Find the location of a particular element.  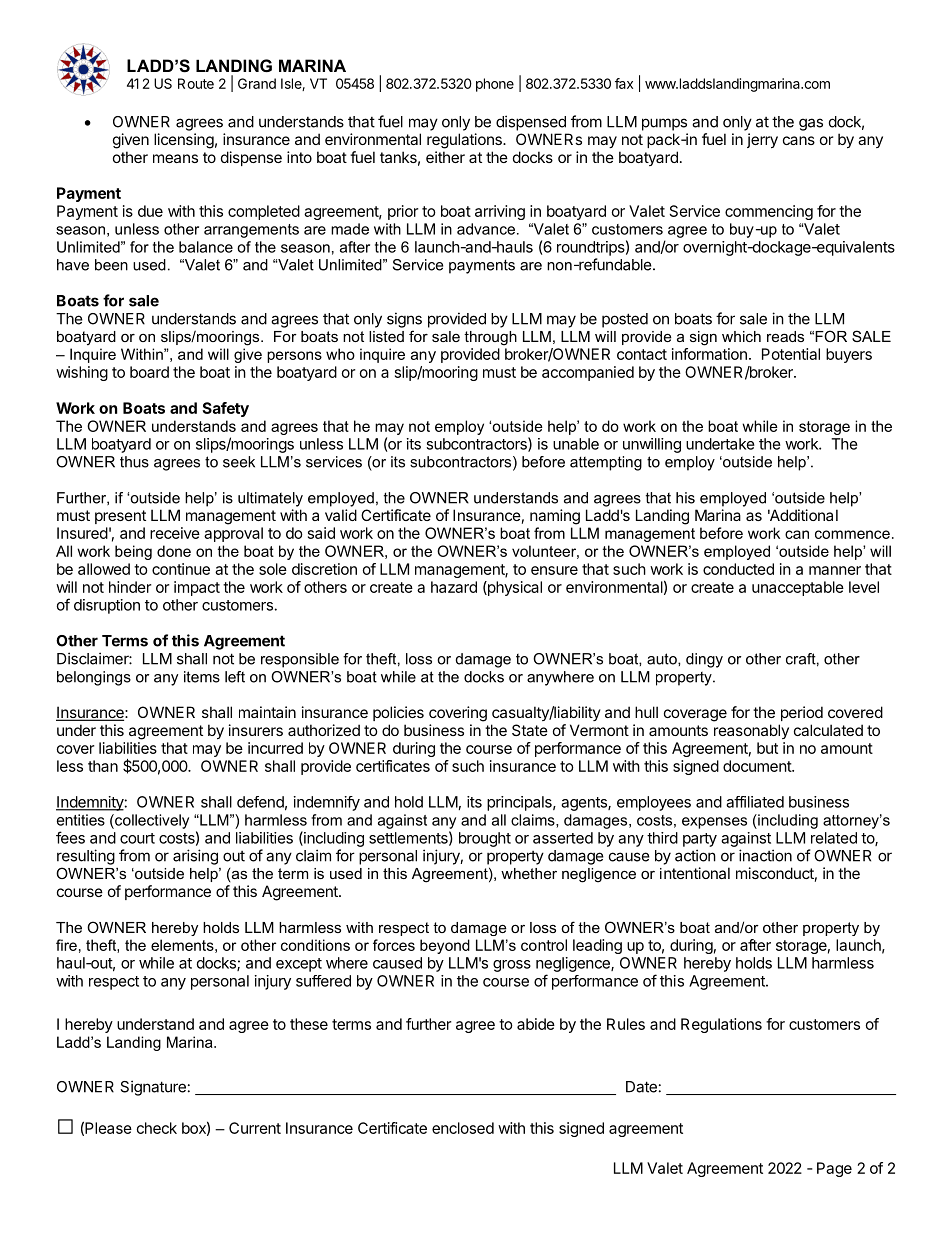

jerry is located at coordinates (762, 140).
